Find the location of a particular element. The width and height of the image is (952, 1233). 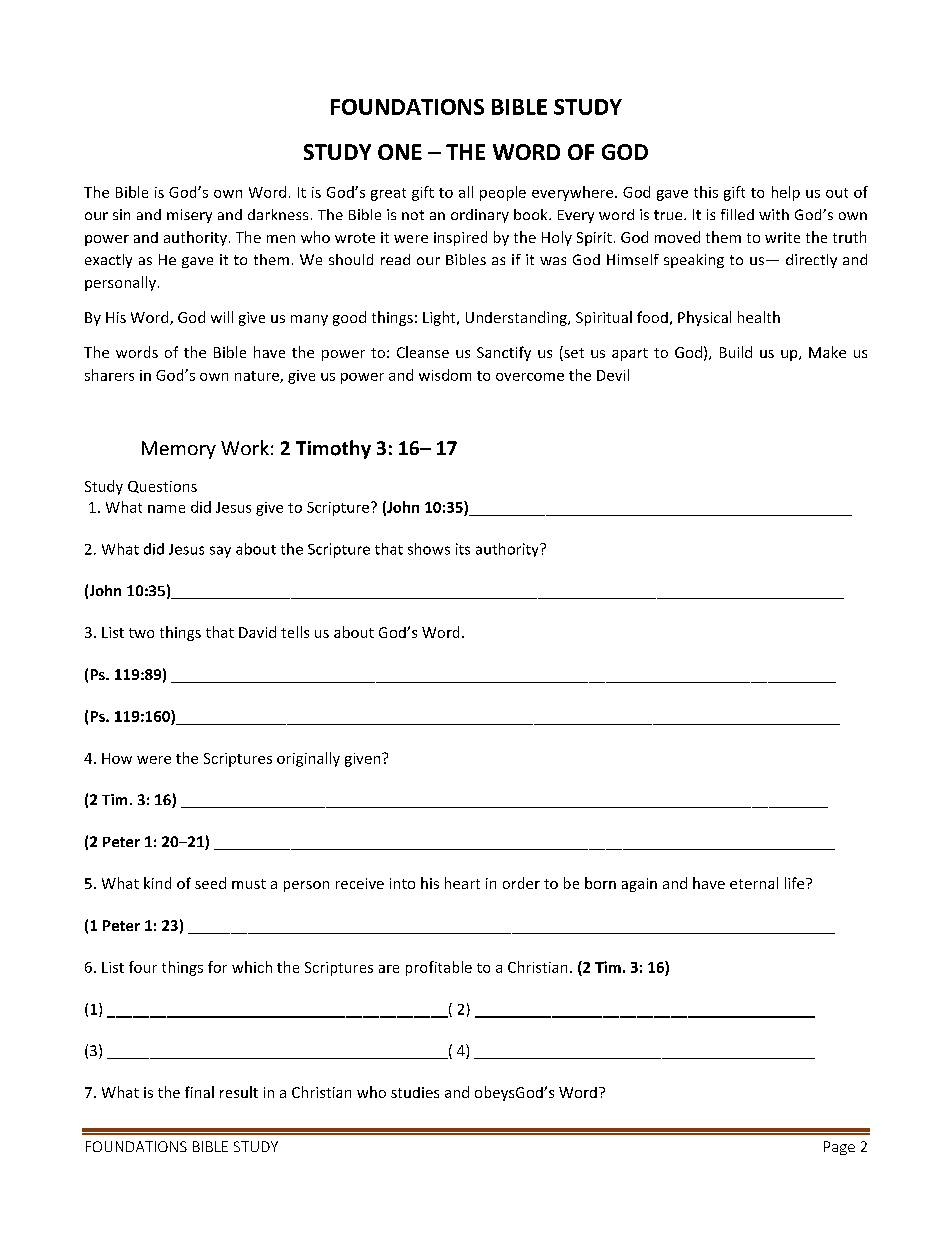

Page is located at coordinates (839, 1148).
